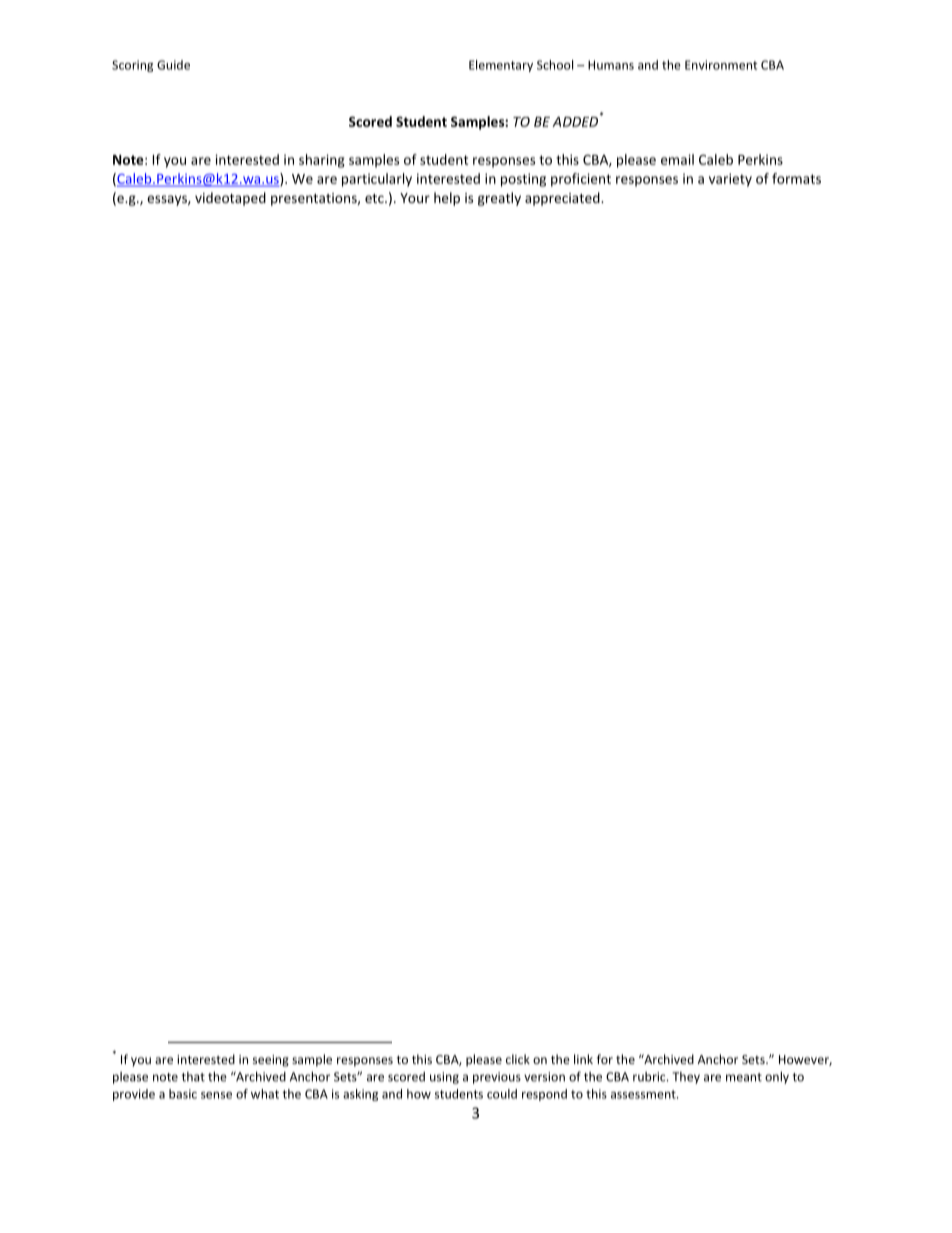 This screenshot has height=1233, width=952. I want to click on essays, so click(168, 200).
